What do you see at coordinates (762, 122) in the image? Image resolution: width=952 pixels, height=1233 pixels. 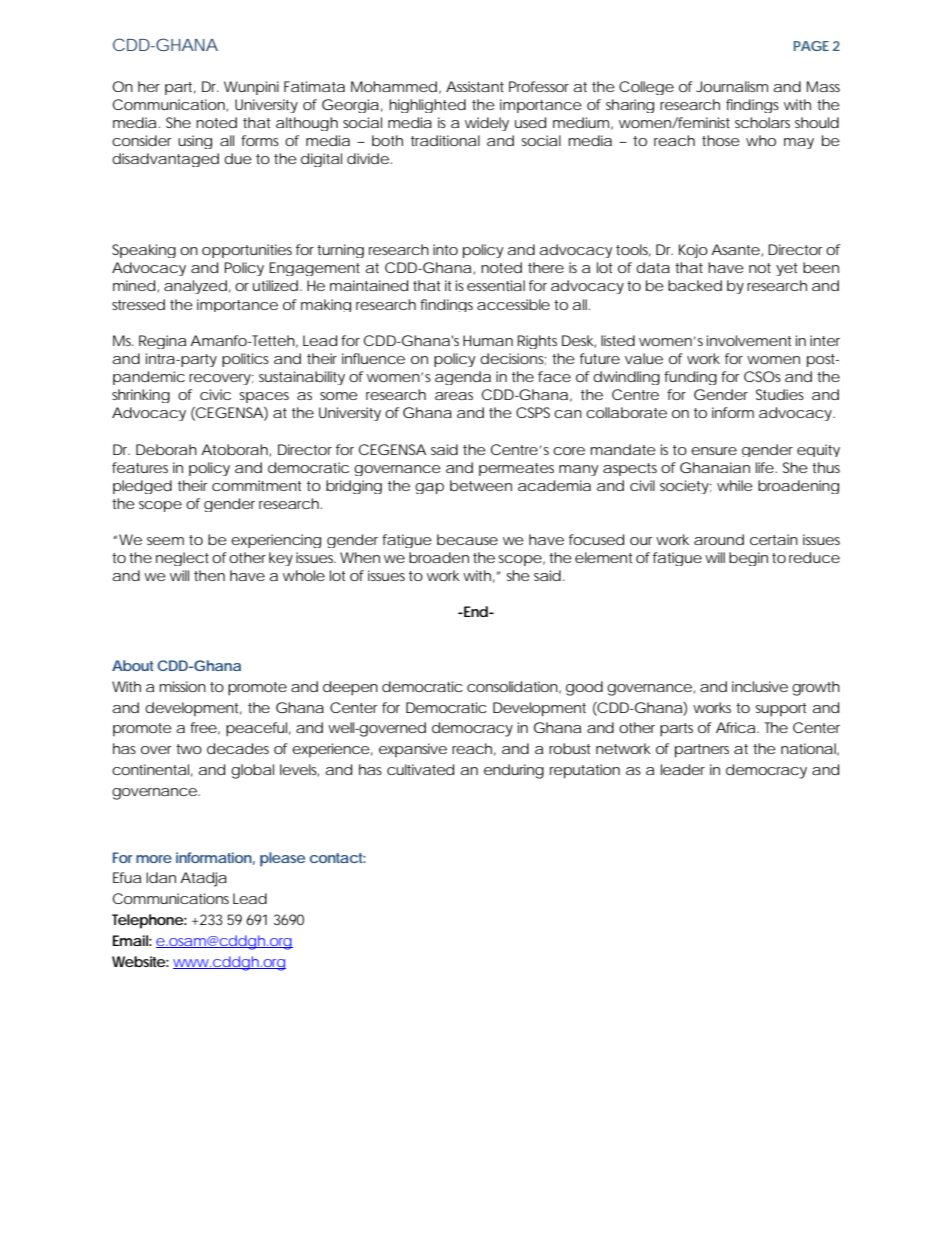 I see `scholars` at bounding box center [762, 122].
